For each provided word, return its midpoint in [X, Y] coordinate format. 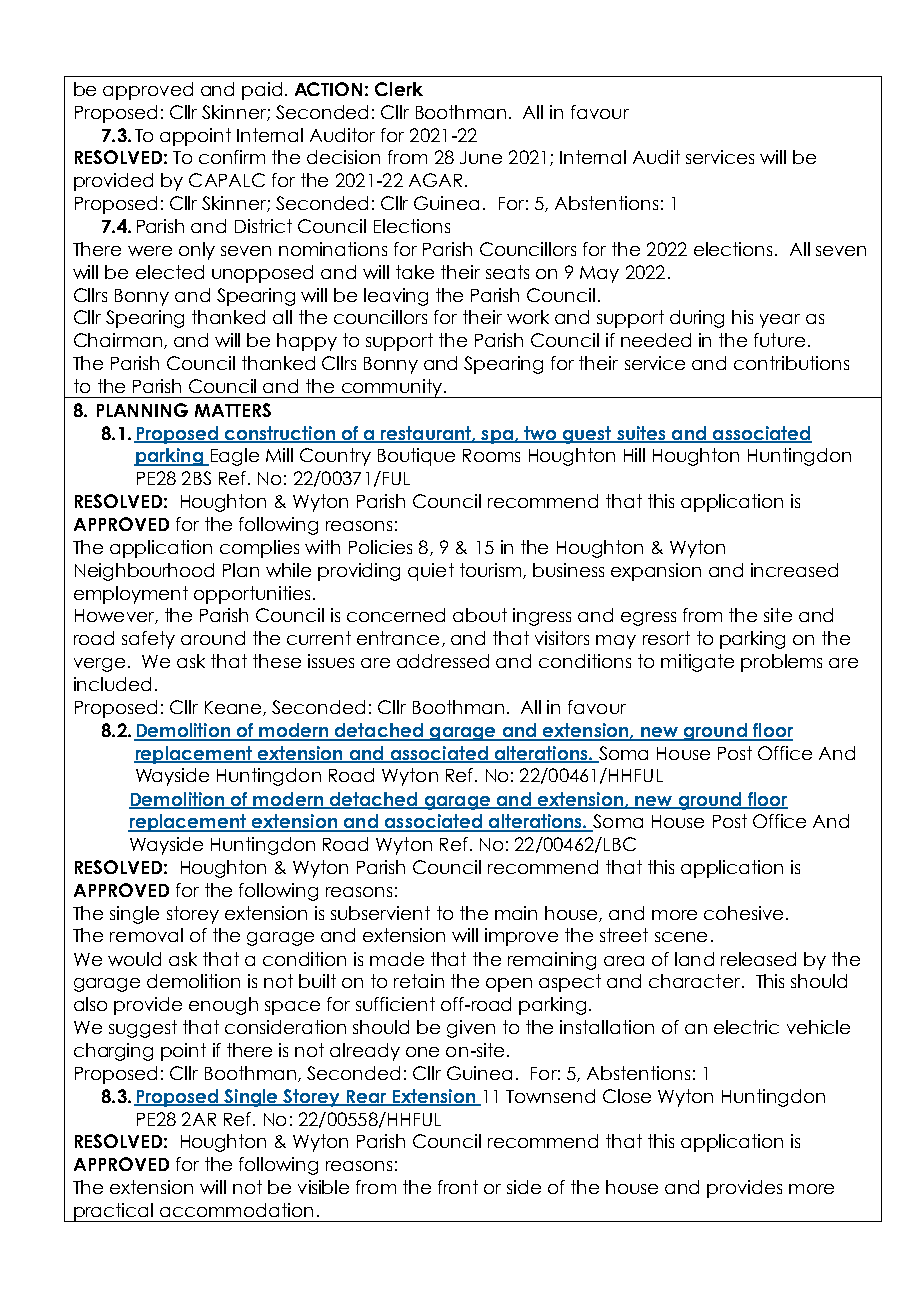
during [697, 319]
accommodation [236, 1210]
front [458, 1187]
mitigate [697, 663]
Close [627, 1096]
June [481, 157]
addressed [443, 661]
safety [148, 640]
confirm [232, 157]
